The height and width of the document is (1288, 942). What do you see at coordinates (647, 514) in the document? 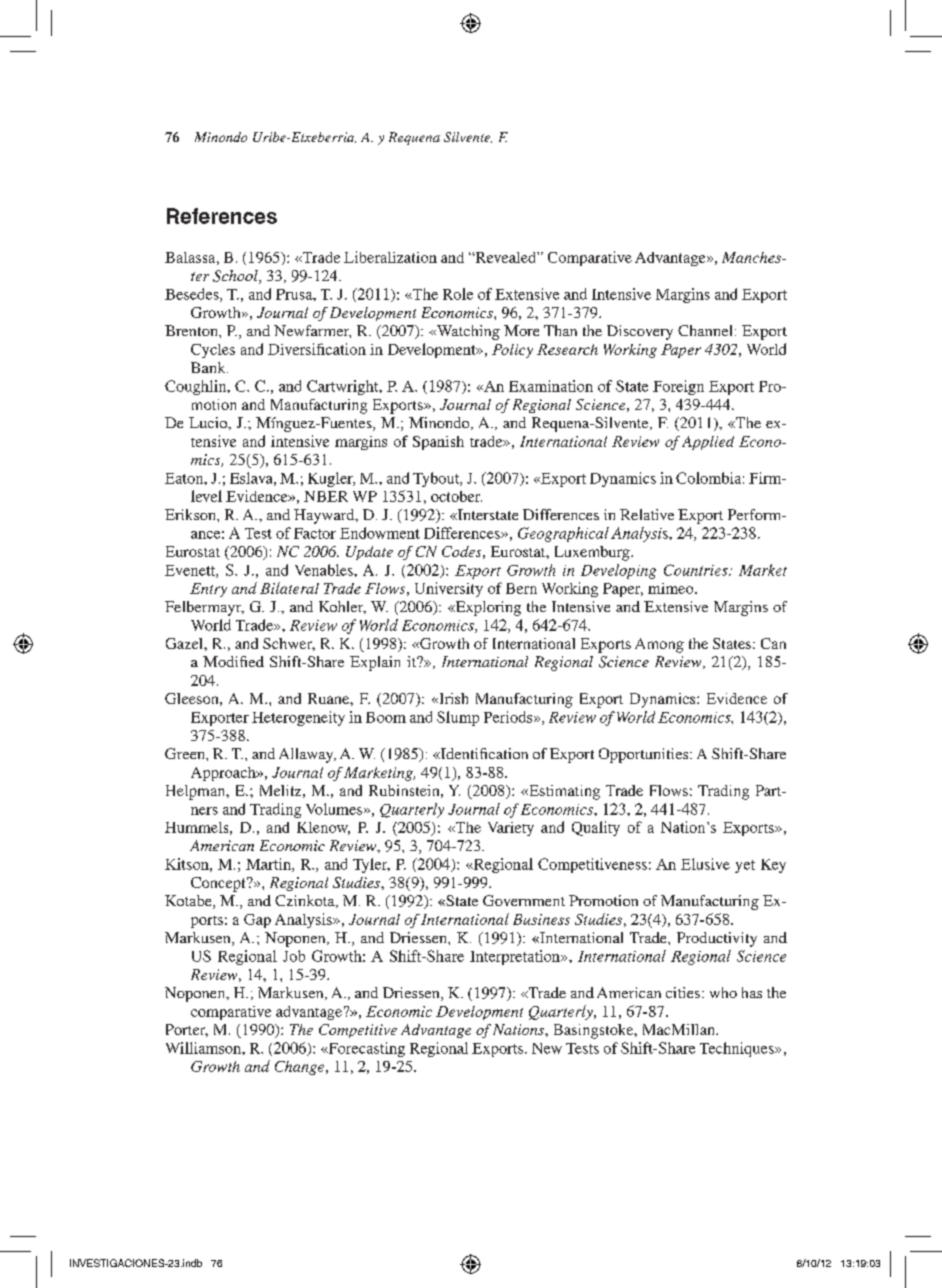
I see `Relative` at bounding box center [647, 514].
